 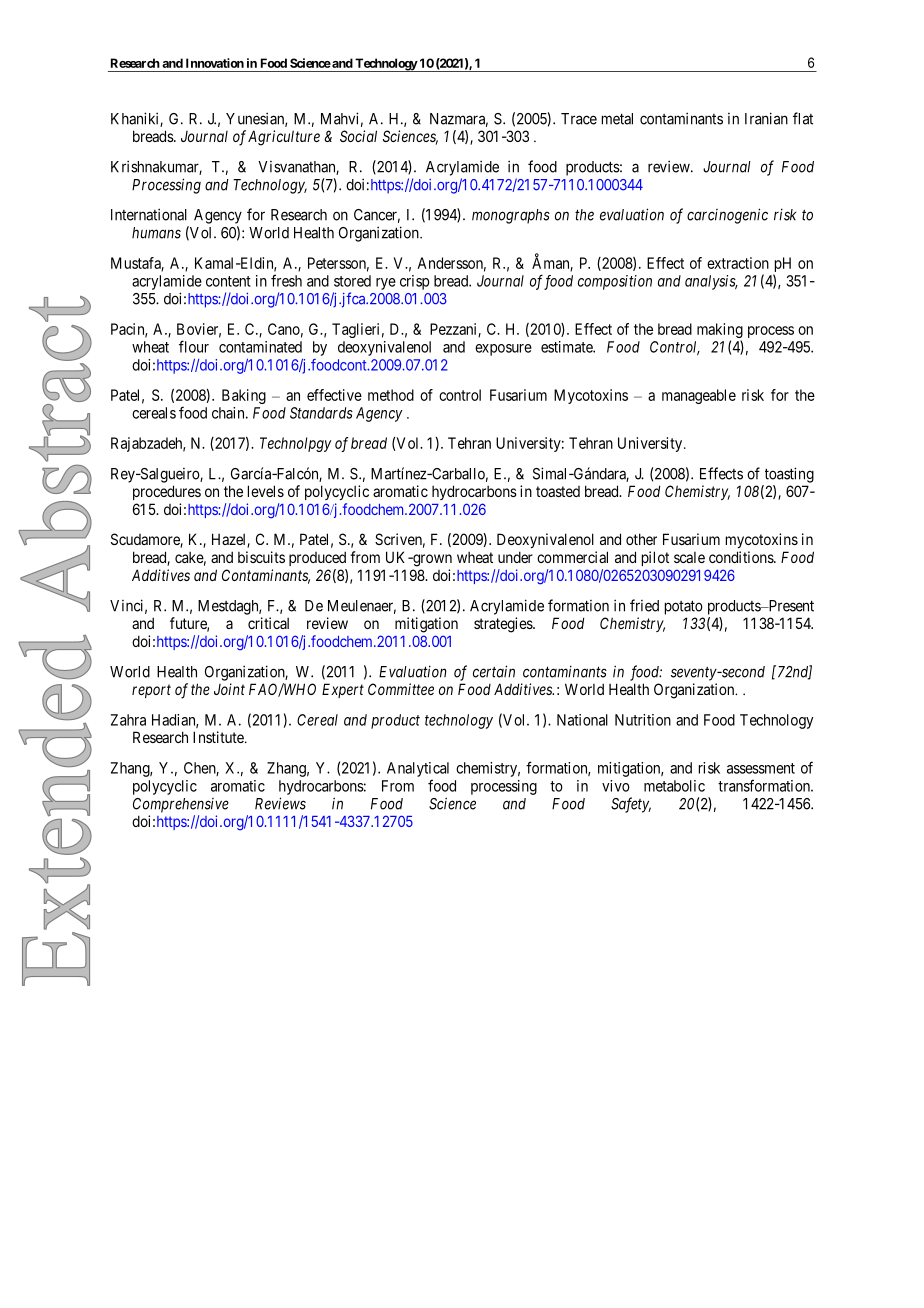 What do you see at coordinates (418, 769) in the image?
I see `Analytical` at bounding box center [418, 769].
